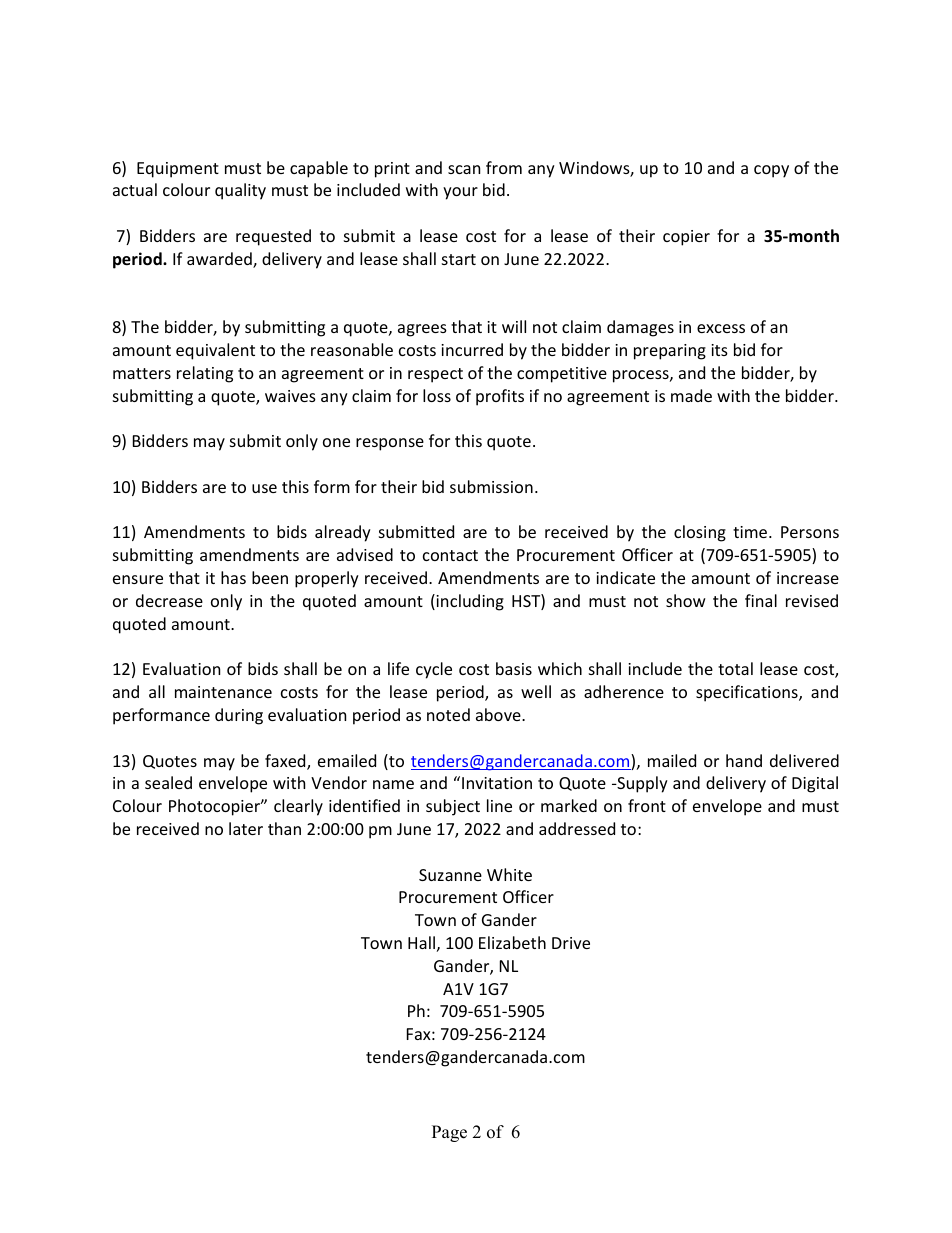  Describe the element at coordinates (771, 171) in the screenshot. I see `copy` at that location.
